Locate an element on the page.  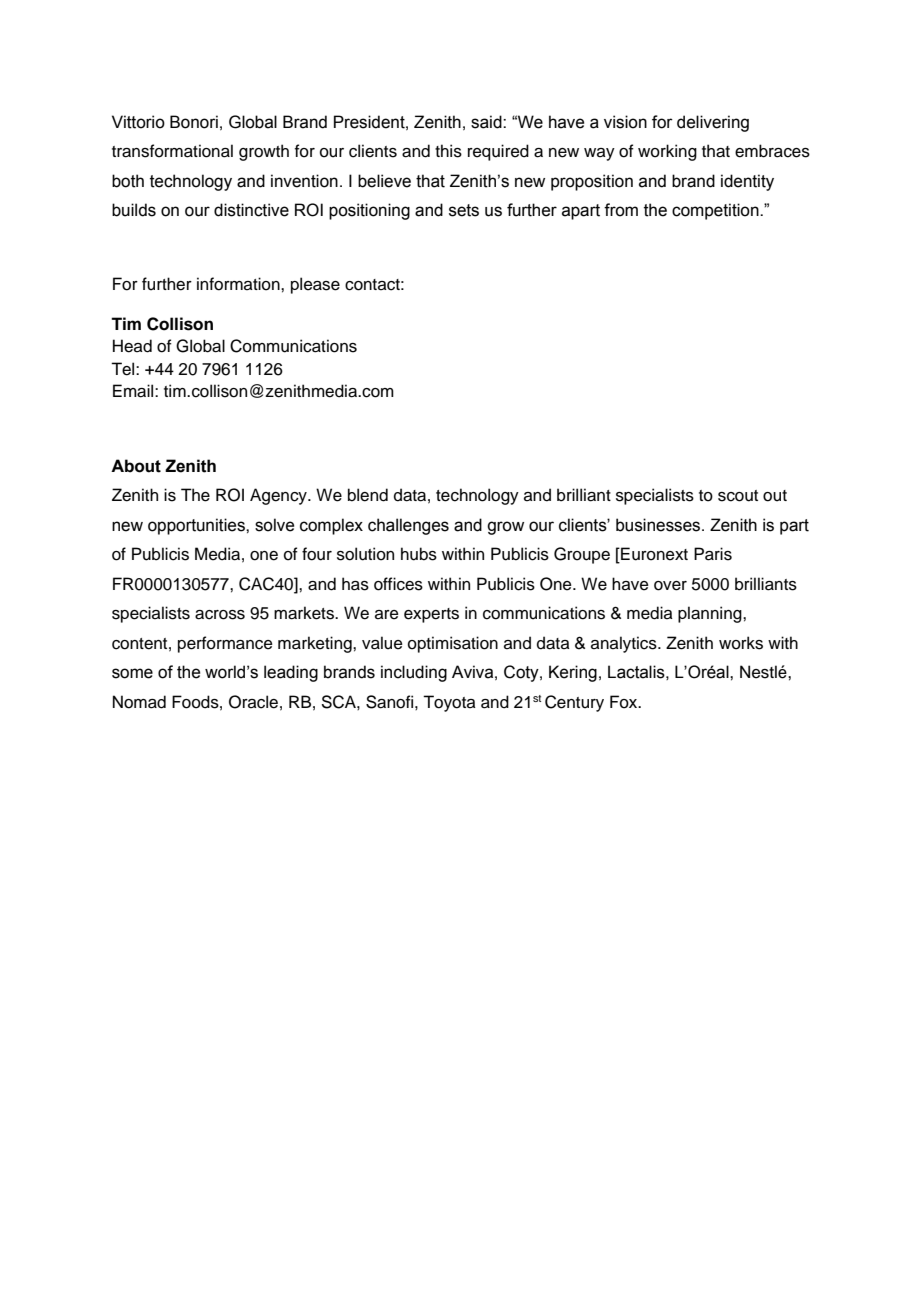
blend is located at coordinates (368, 495).
